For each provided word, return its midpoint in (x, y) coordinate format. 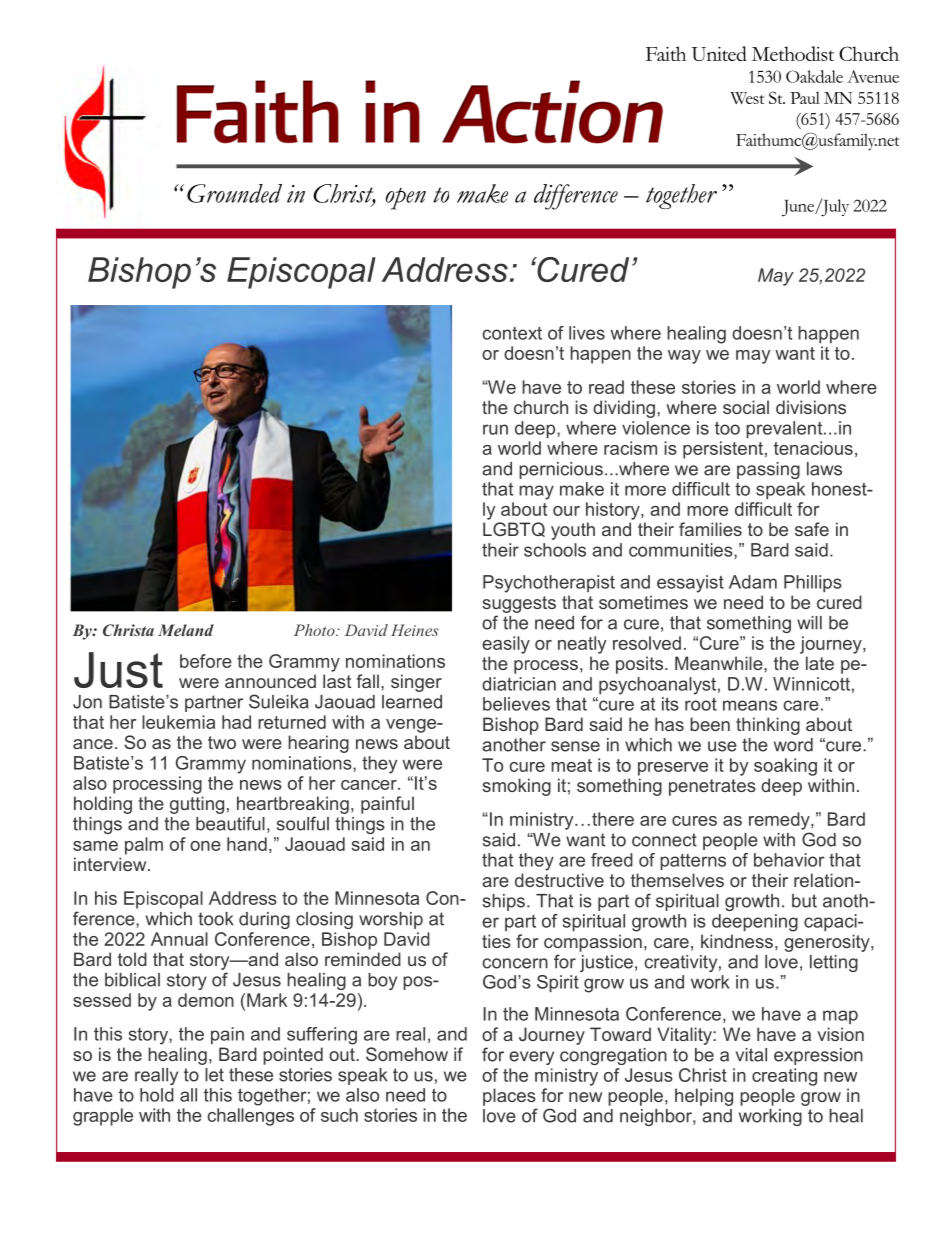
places (509, 1097)
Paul (805, 97)
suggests (519, 604)
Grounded (234, 193)
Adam (753, 582)
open (406, 199)
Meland (186, 630)
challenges (251, 1117)
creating (784, 1077)
